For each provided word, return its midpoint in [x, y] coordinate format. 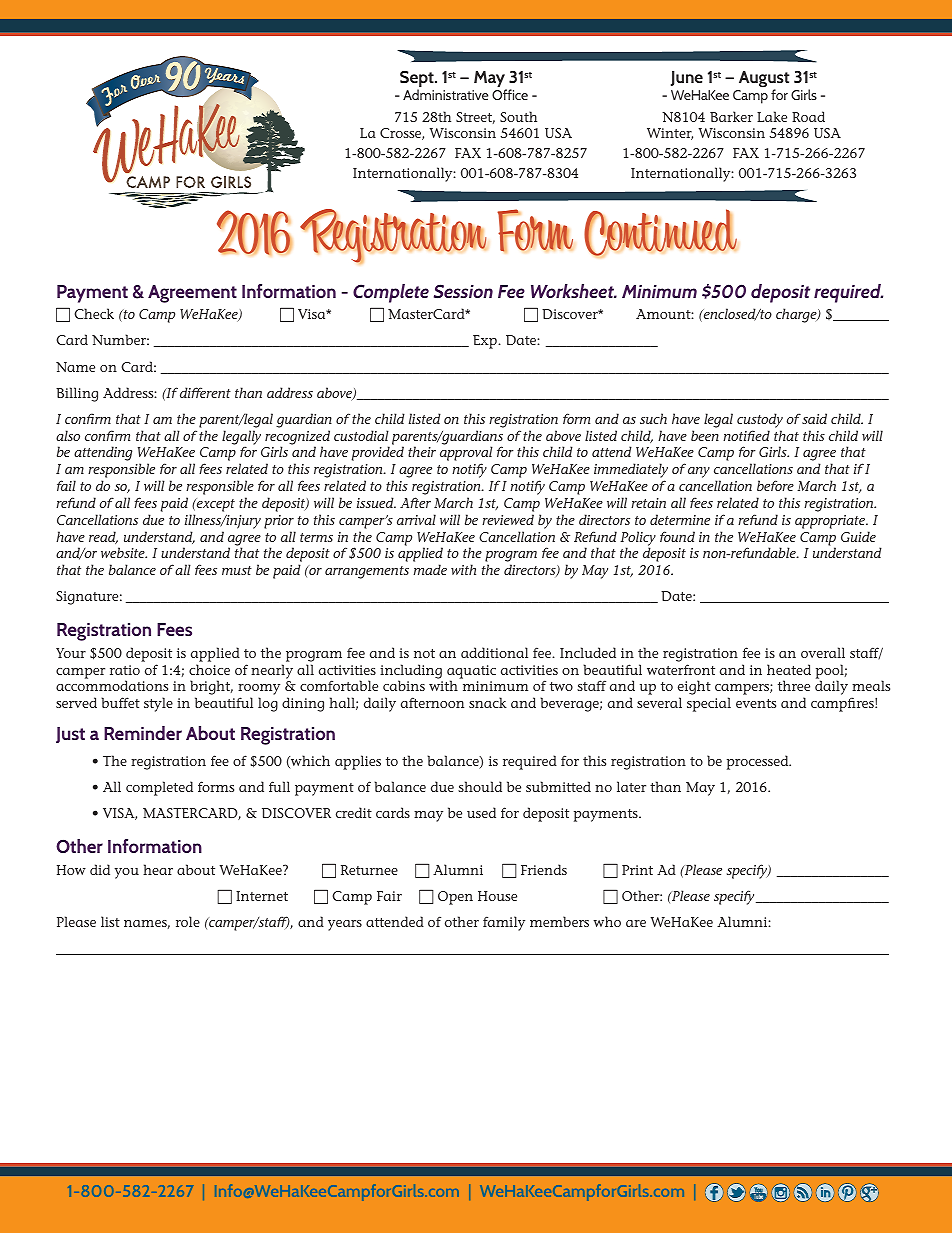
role [188, 921]
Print [637, 870]
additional [494, 652]
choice [209, 669]
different [205, 392]
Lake [772, 116]
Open [455, 898]
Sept [418, 80]
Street [475, 118]
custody [760, 420]
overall [823, 652]
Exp [486, 342]
